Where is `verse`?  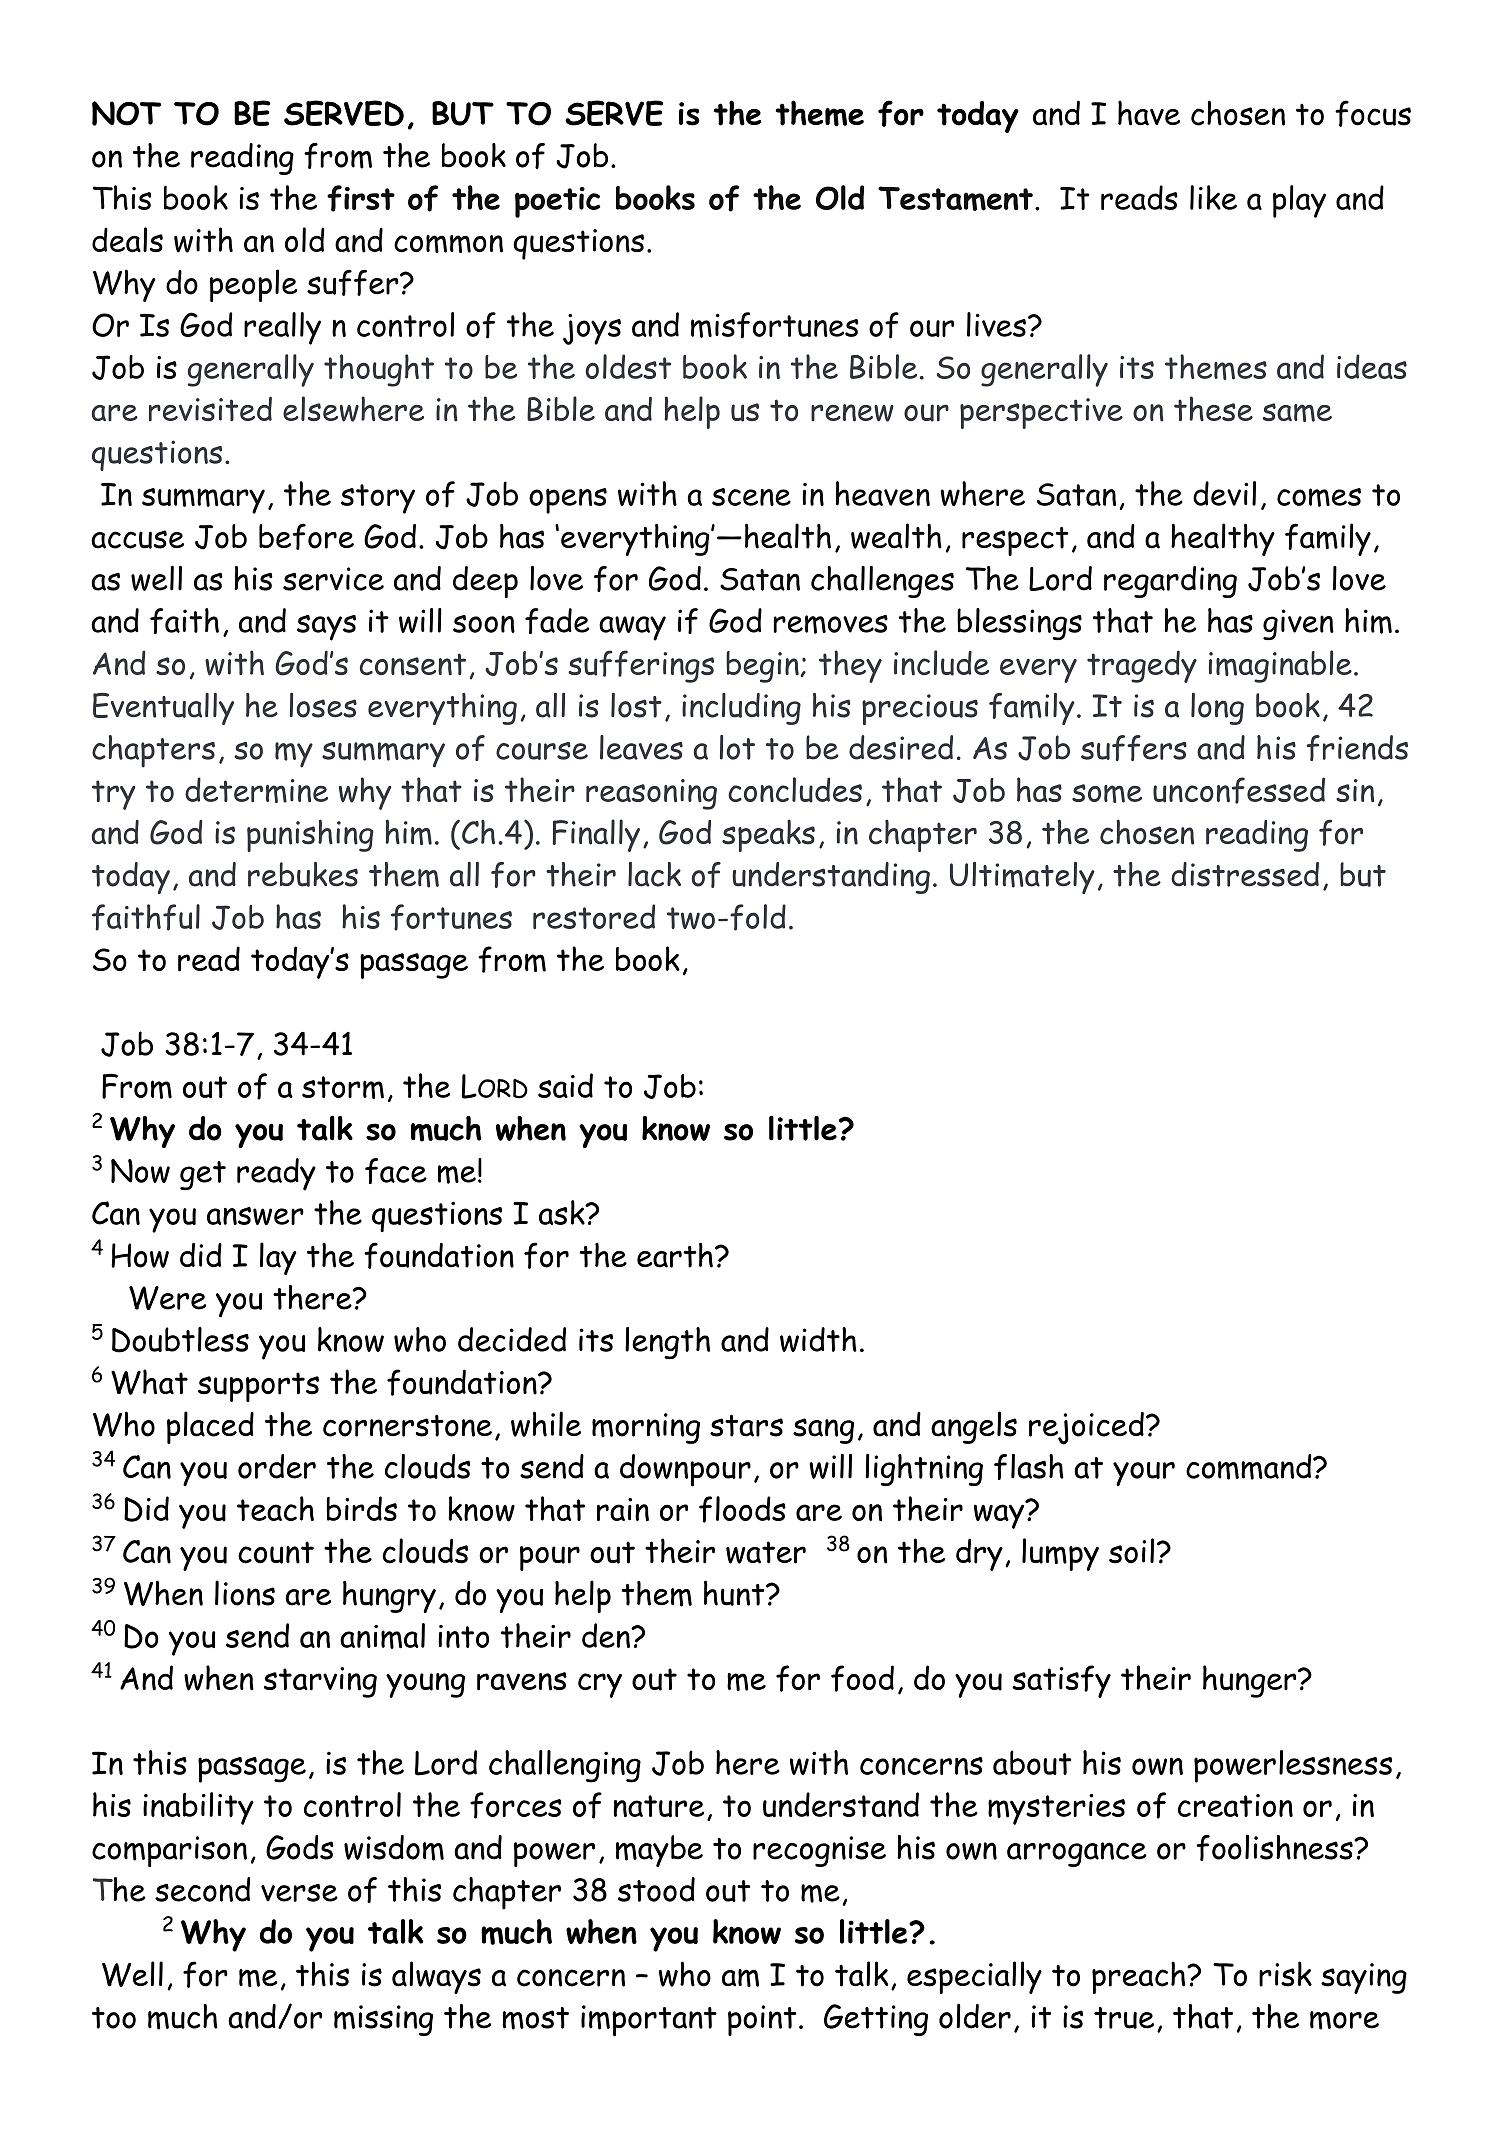
verse is located at coordinates (299, 1893).
